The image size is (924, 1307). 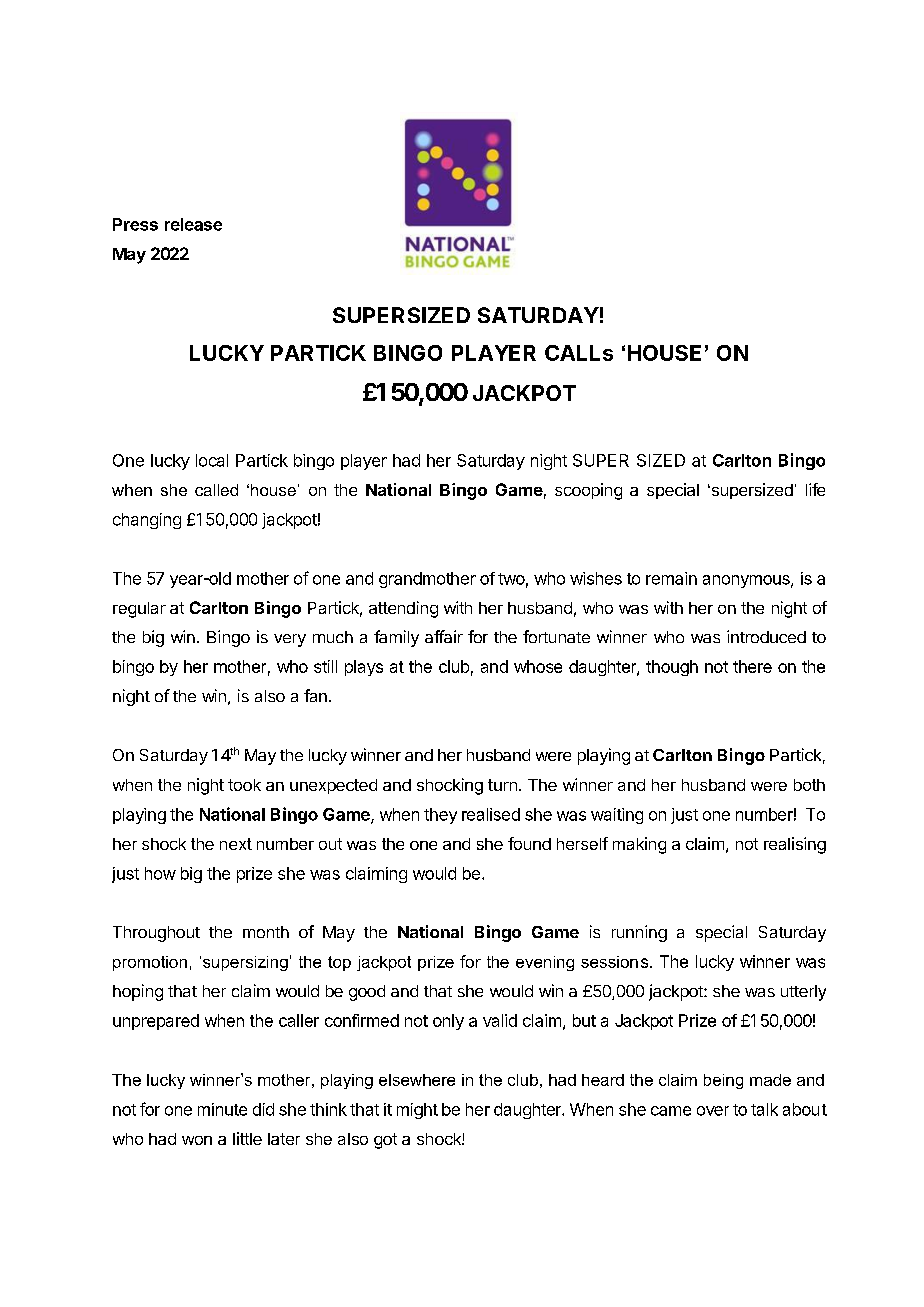 I want to click on life, so click(x=815, y=489).
